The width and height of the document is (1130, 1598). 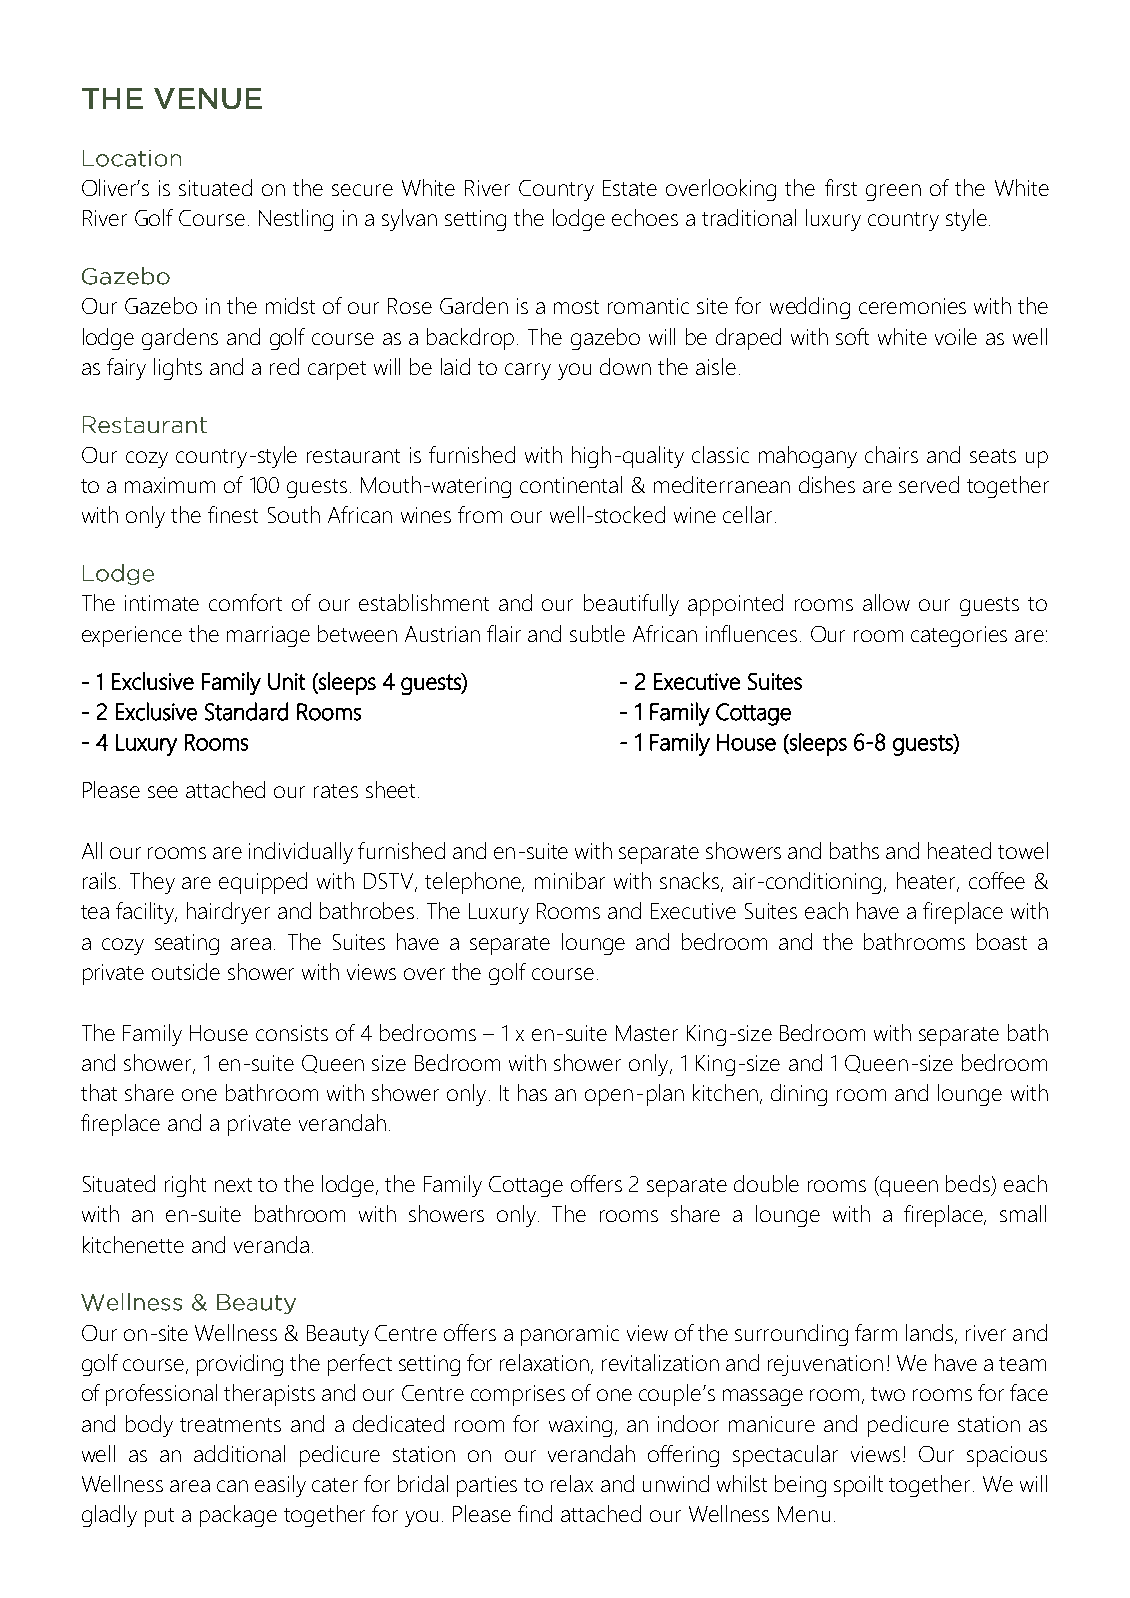 I want to click on has, so click(x=532, y=1092).
